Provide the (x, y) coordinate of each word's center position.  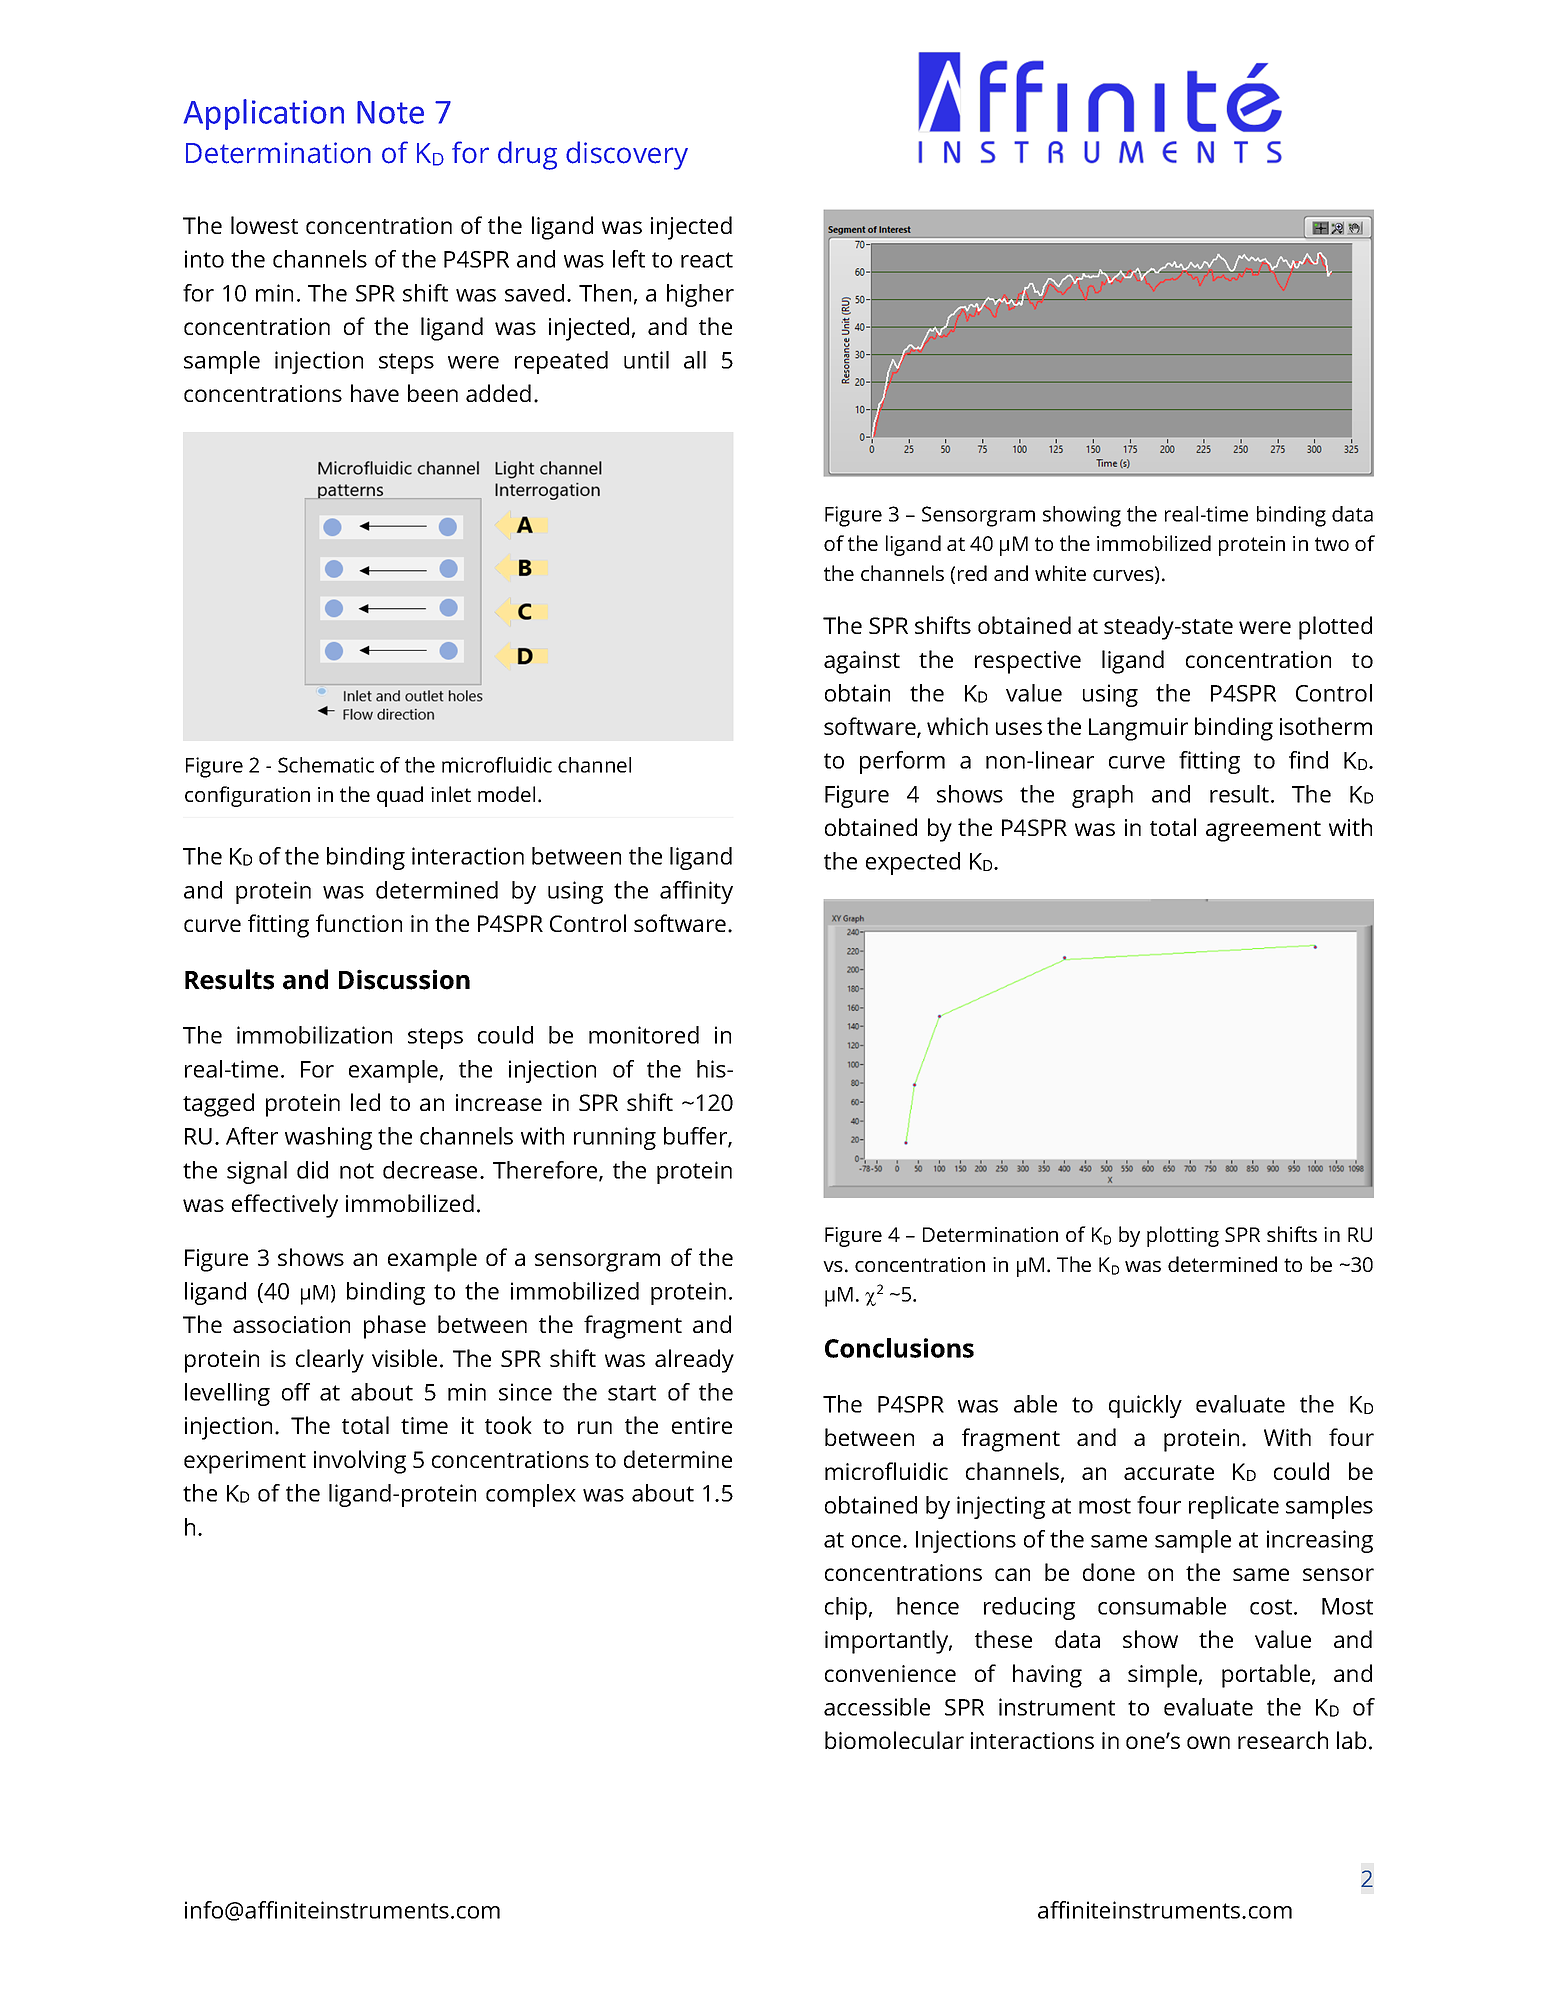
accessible (877, 1707)
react (707, 260)
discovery (627, 155)
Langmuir (1138, 729)
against (862, 662)
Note (390, 112)
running (615, 1138)
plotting (1183, 1236)
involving (360, 1462)
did (312, 1170)
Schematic (326, 765)
